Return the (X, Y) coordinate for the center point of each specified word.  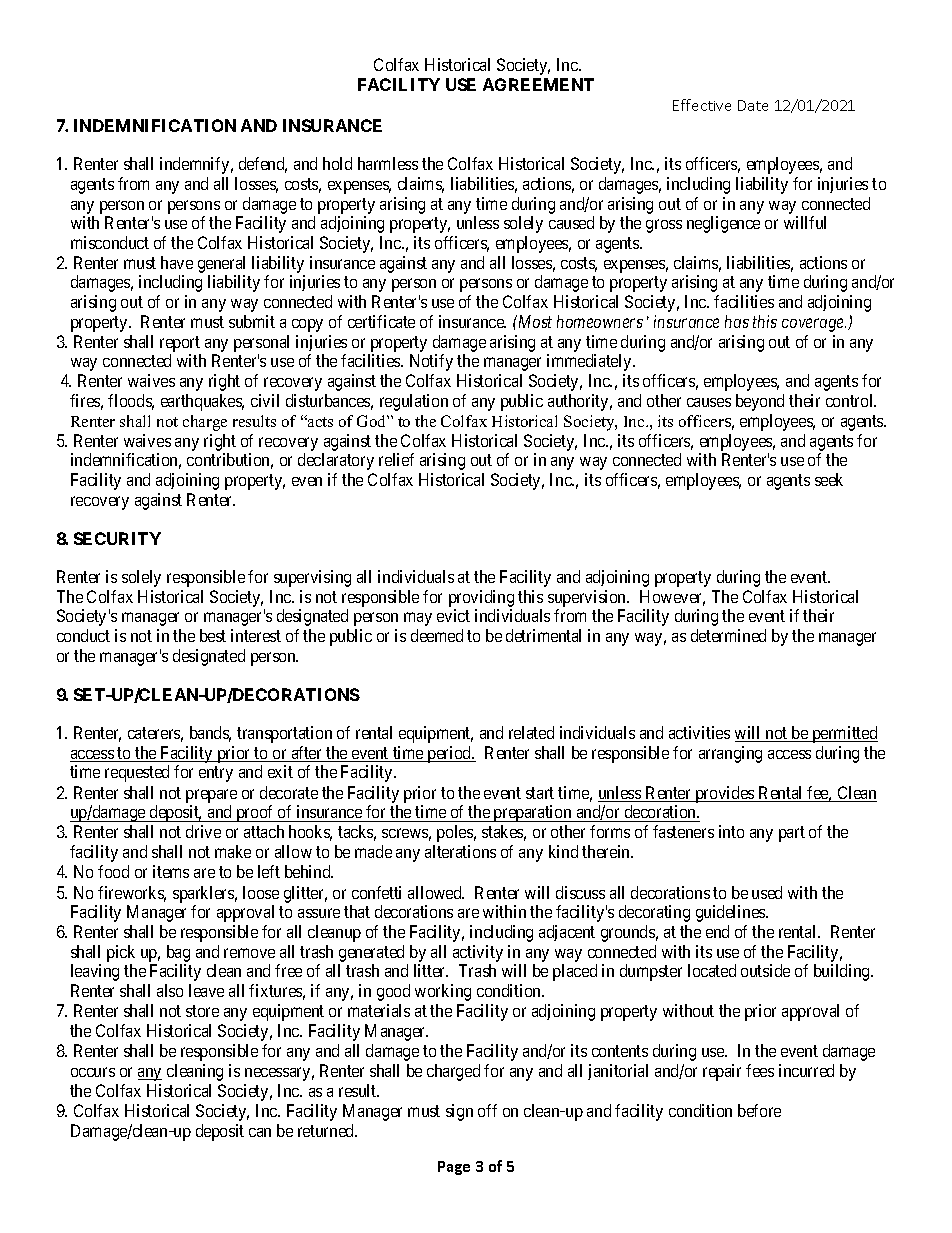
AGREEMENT (538, 84)
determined (728, 635)
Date (753, 105)
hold (337, 163)
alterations (460, 851)
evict (453, 615)
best (213, 635)
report (180, 344)
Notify (431, 362)
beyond (760, 402)
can (260, 1132)
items (171, 871)
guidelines (731, 913)
